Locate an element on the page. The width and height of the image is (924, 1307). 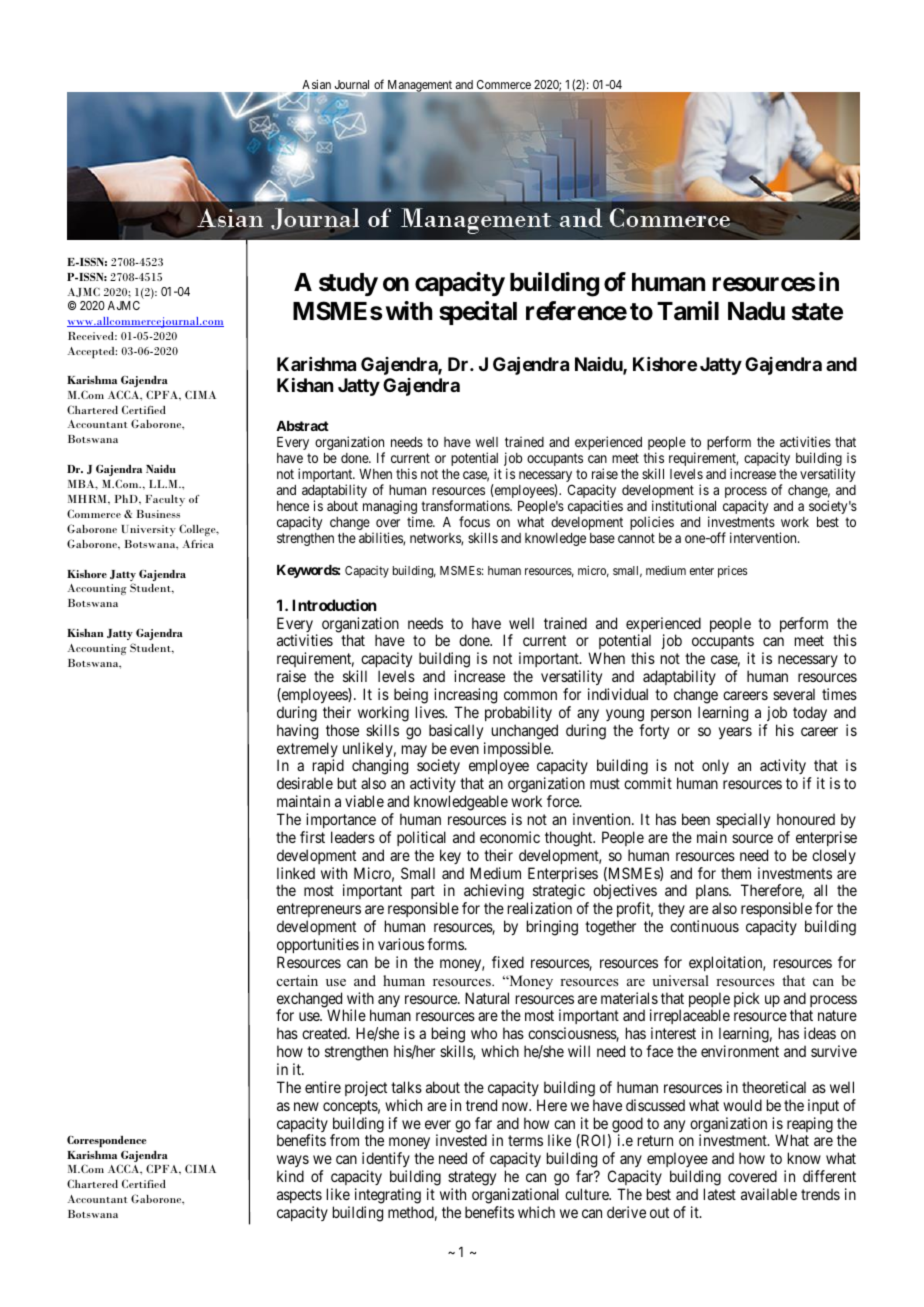
study is located at coordinates (348, 284).
